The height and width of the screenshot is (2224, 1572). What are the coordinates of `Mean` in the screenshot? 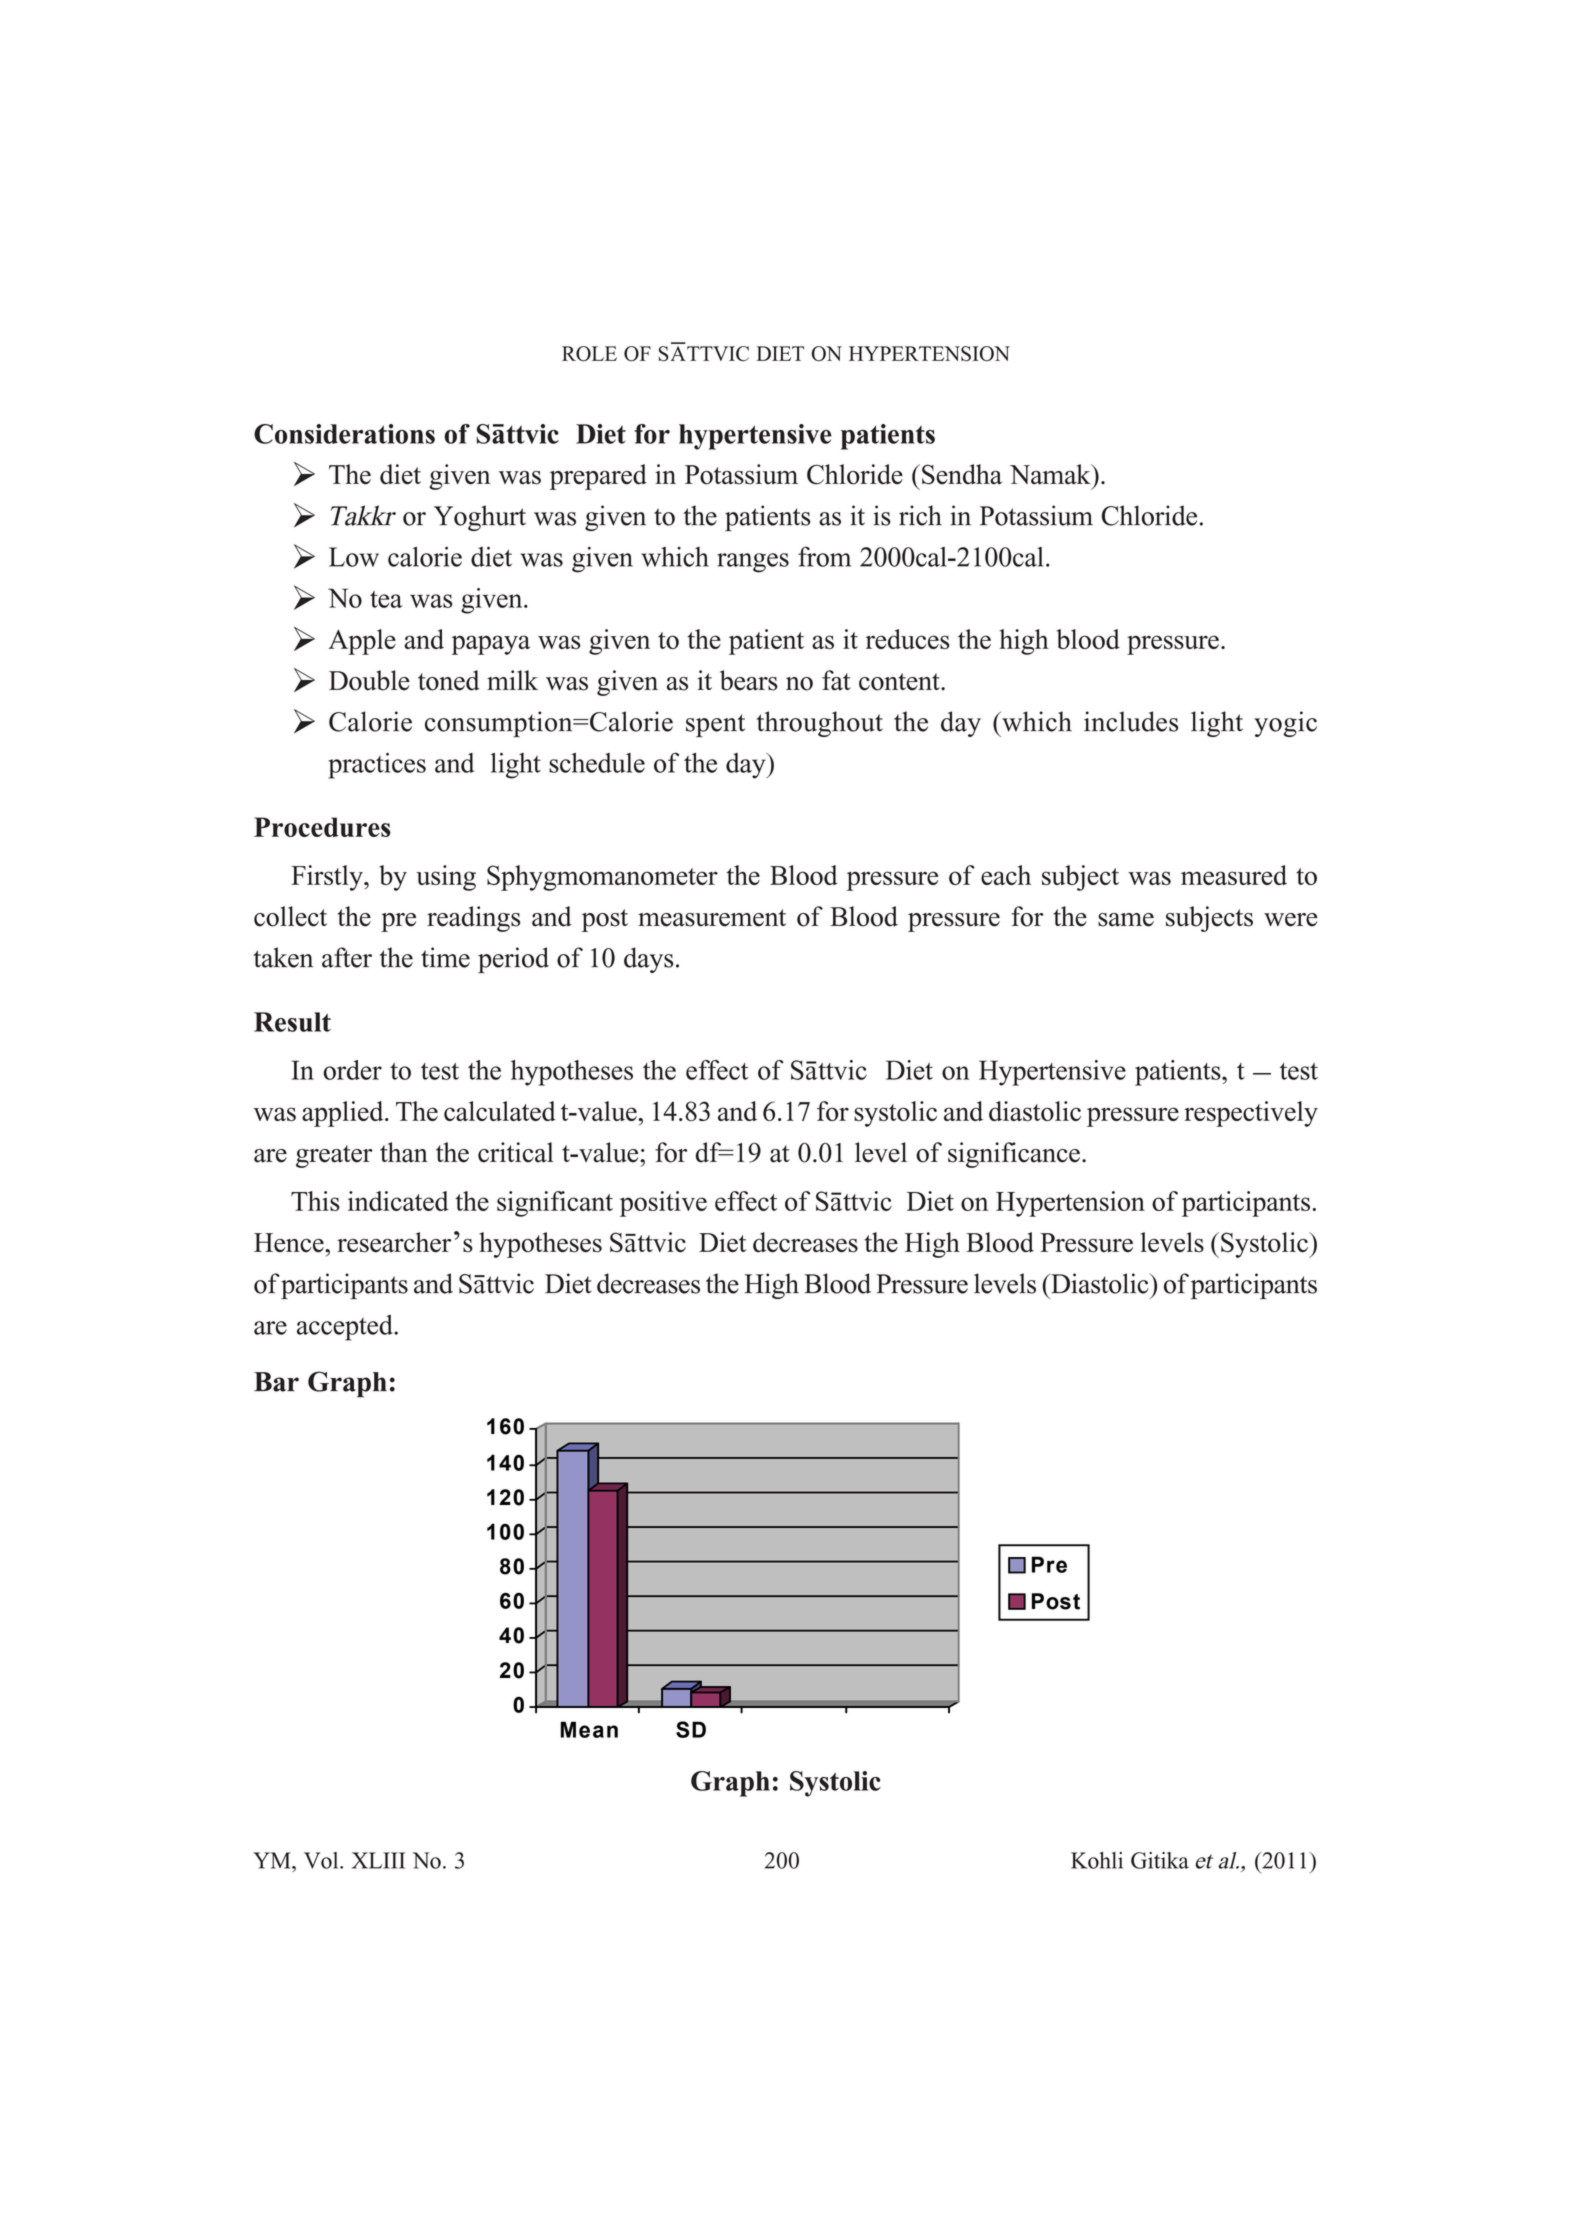 It's located at (589, 1729).
